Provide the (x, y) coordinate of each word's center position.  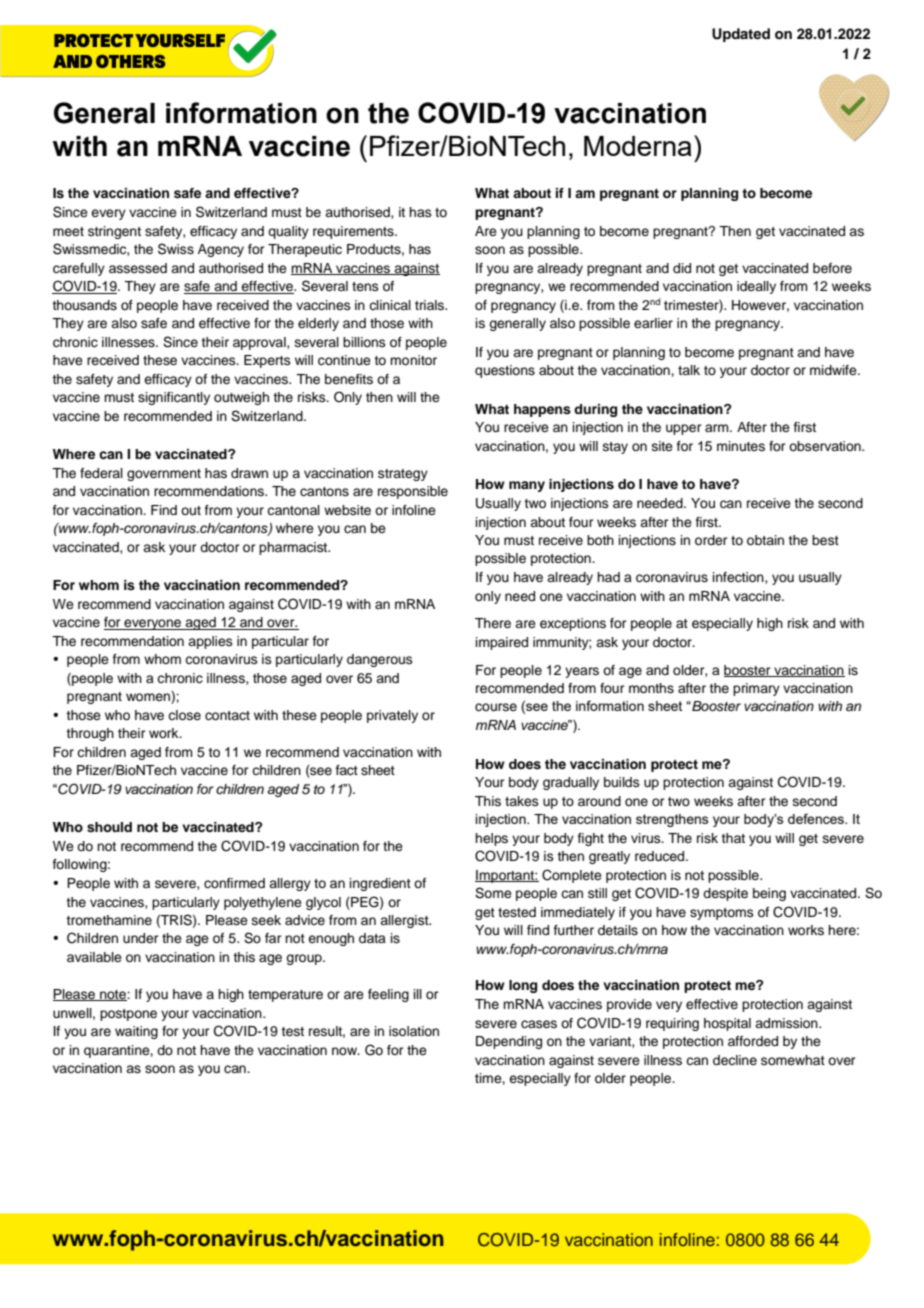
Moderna (638, 146)
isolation (414, 1031)
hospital (727, 1024)
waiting (136, 1032)
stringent (114, 232)
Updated (741, 35)
